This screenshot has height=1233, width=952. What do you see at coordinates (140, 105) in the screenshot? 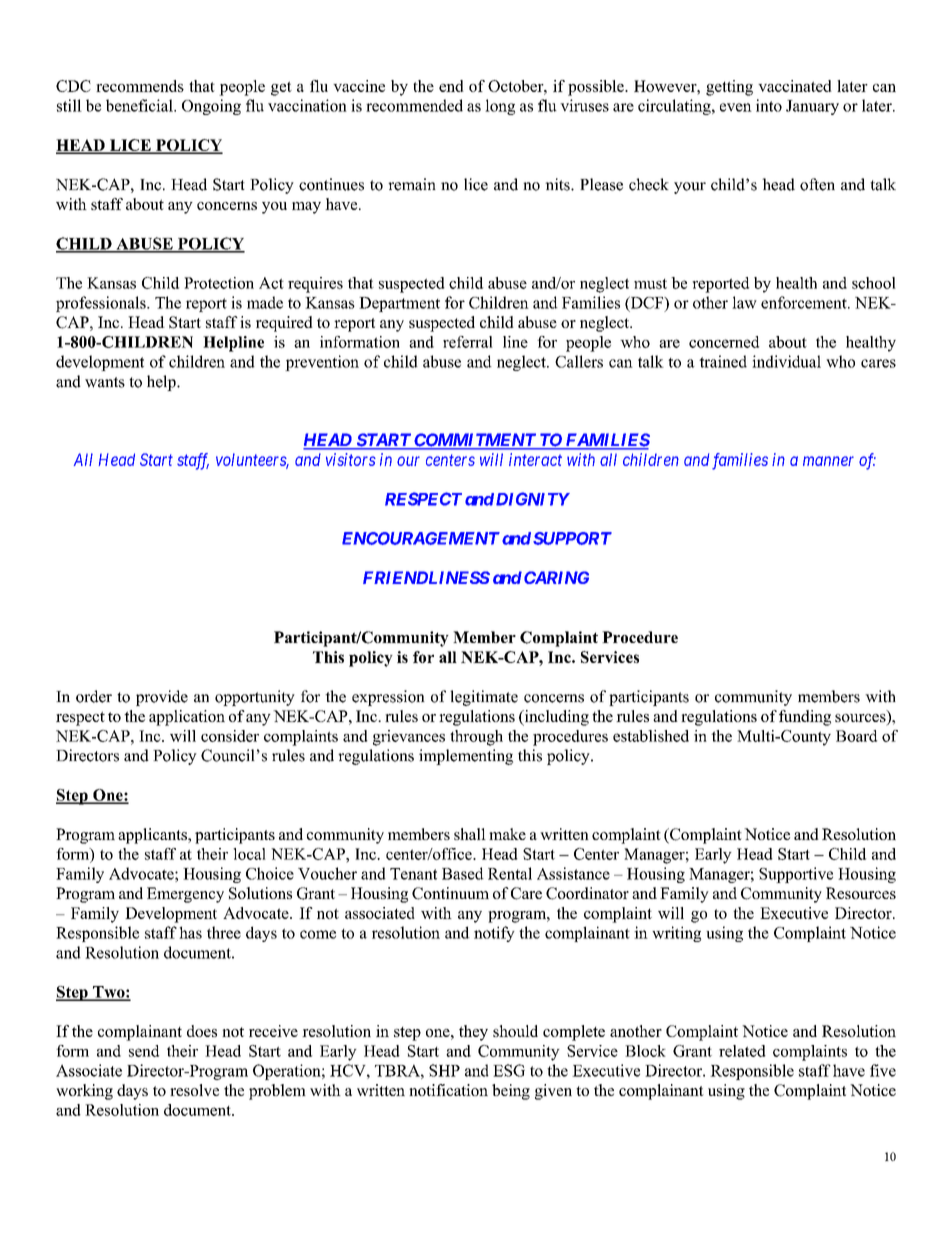
I see `beneficial` at bounding box center [140, 105].
